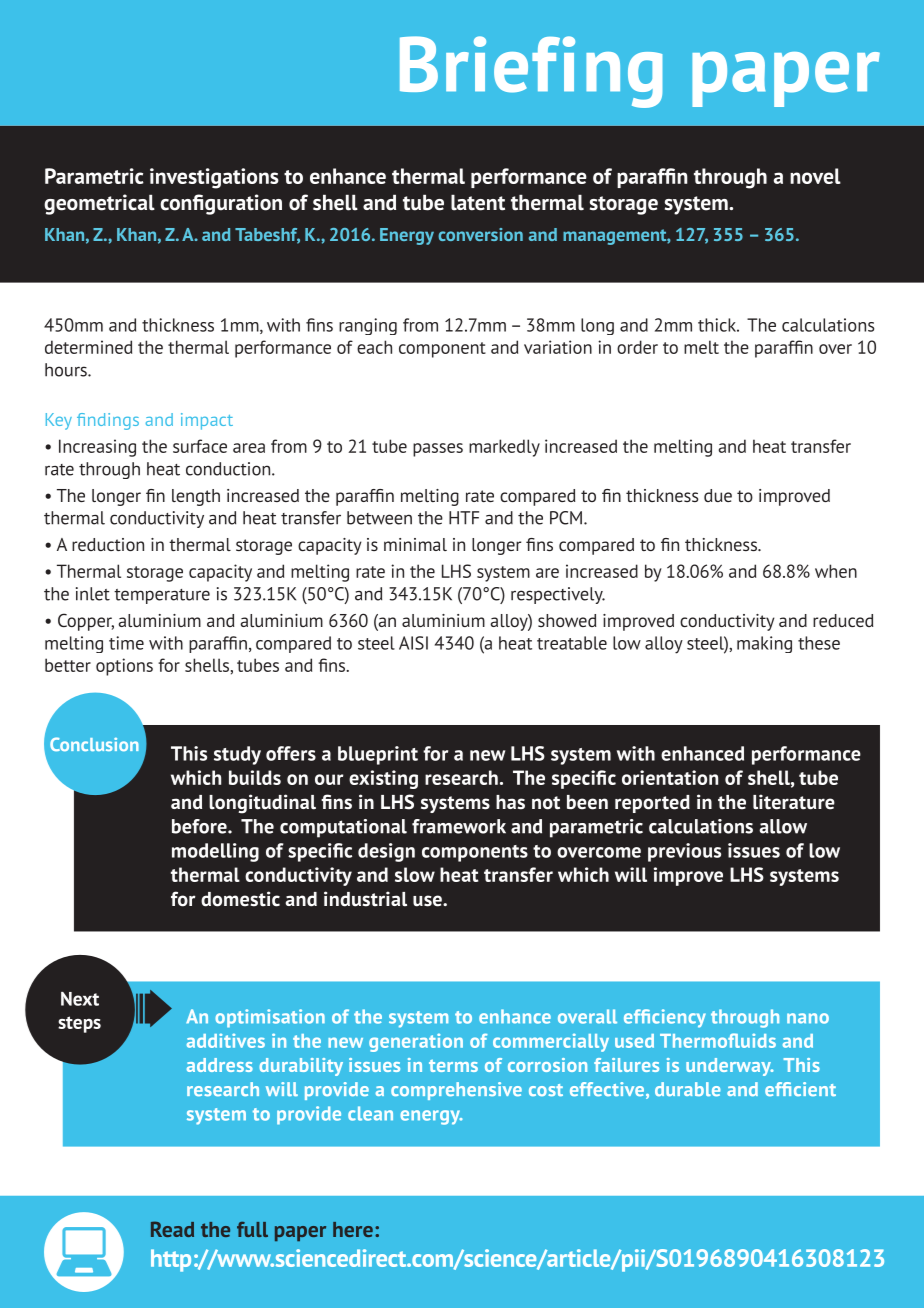  Describe the element at coordinates (531, 72) in the document. I see `Briefing` at that location.
